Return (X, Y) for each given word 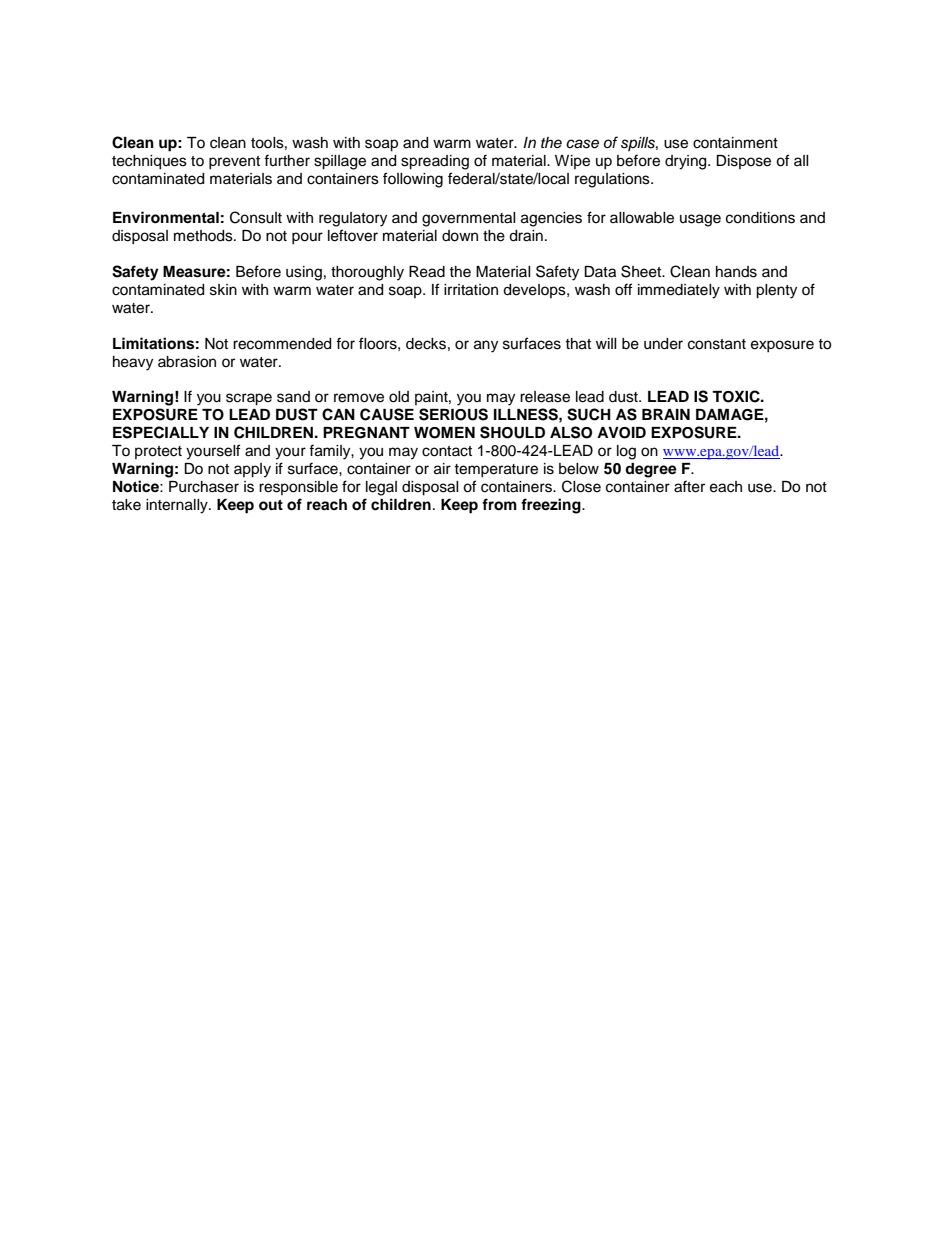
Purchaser (204, 487)
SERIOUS (453, 414)
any (486, 346)
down (460, 236)
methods (204, 236)
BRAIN (666, 414)
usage (700, 220)
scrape (249, 399)
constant (717, 344)
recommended (282, 344)
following (413, 180)
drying (687, 162)
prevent (234, 162)
